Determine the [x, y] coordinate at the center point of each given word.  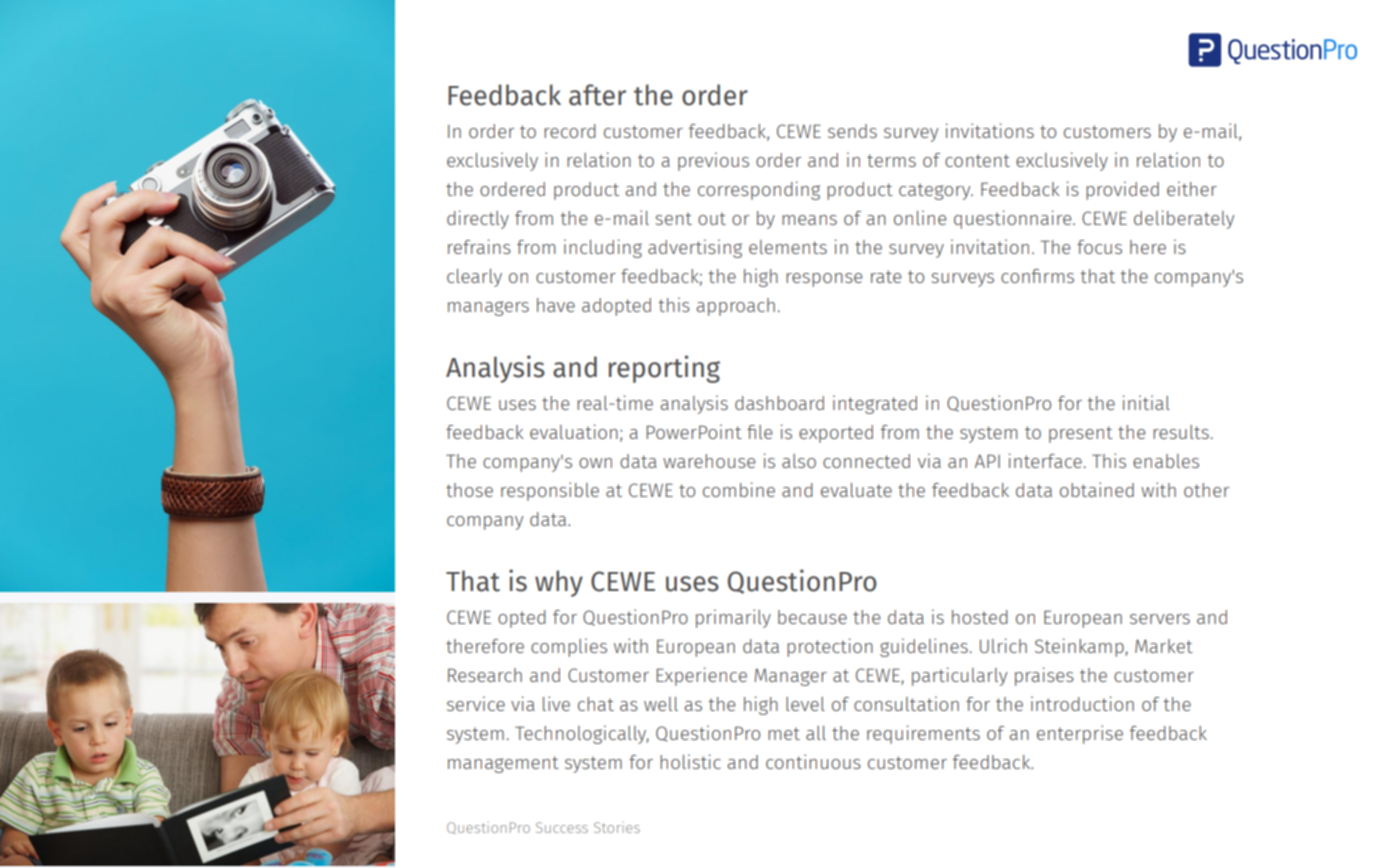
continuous [813, 761]
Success [562, 827]
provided [1122, 190]
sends [852, 131]
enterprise [1080, 734]
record [570, 131]
